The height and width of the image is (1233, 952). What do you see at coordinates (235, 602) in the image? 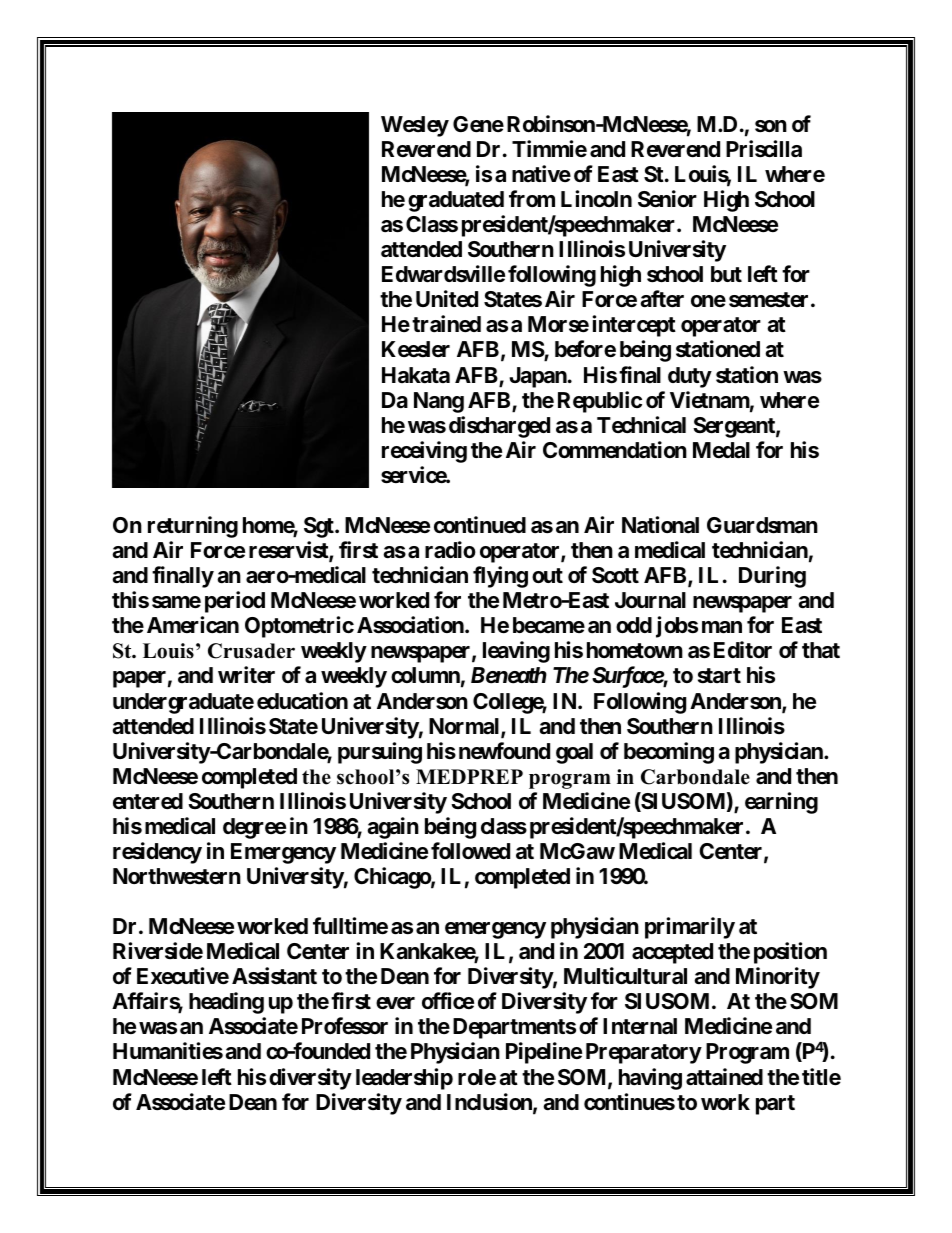
I see `period` at bounding box center [235, 602].
